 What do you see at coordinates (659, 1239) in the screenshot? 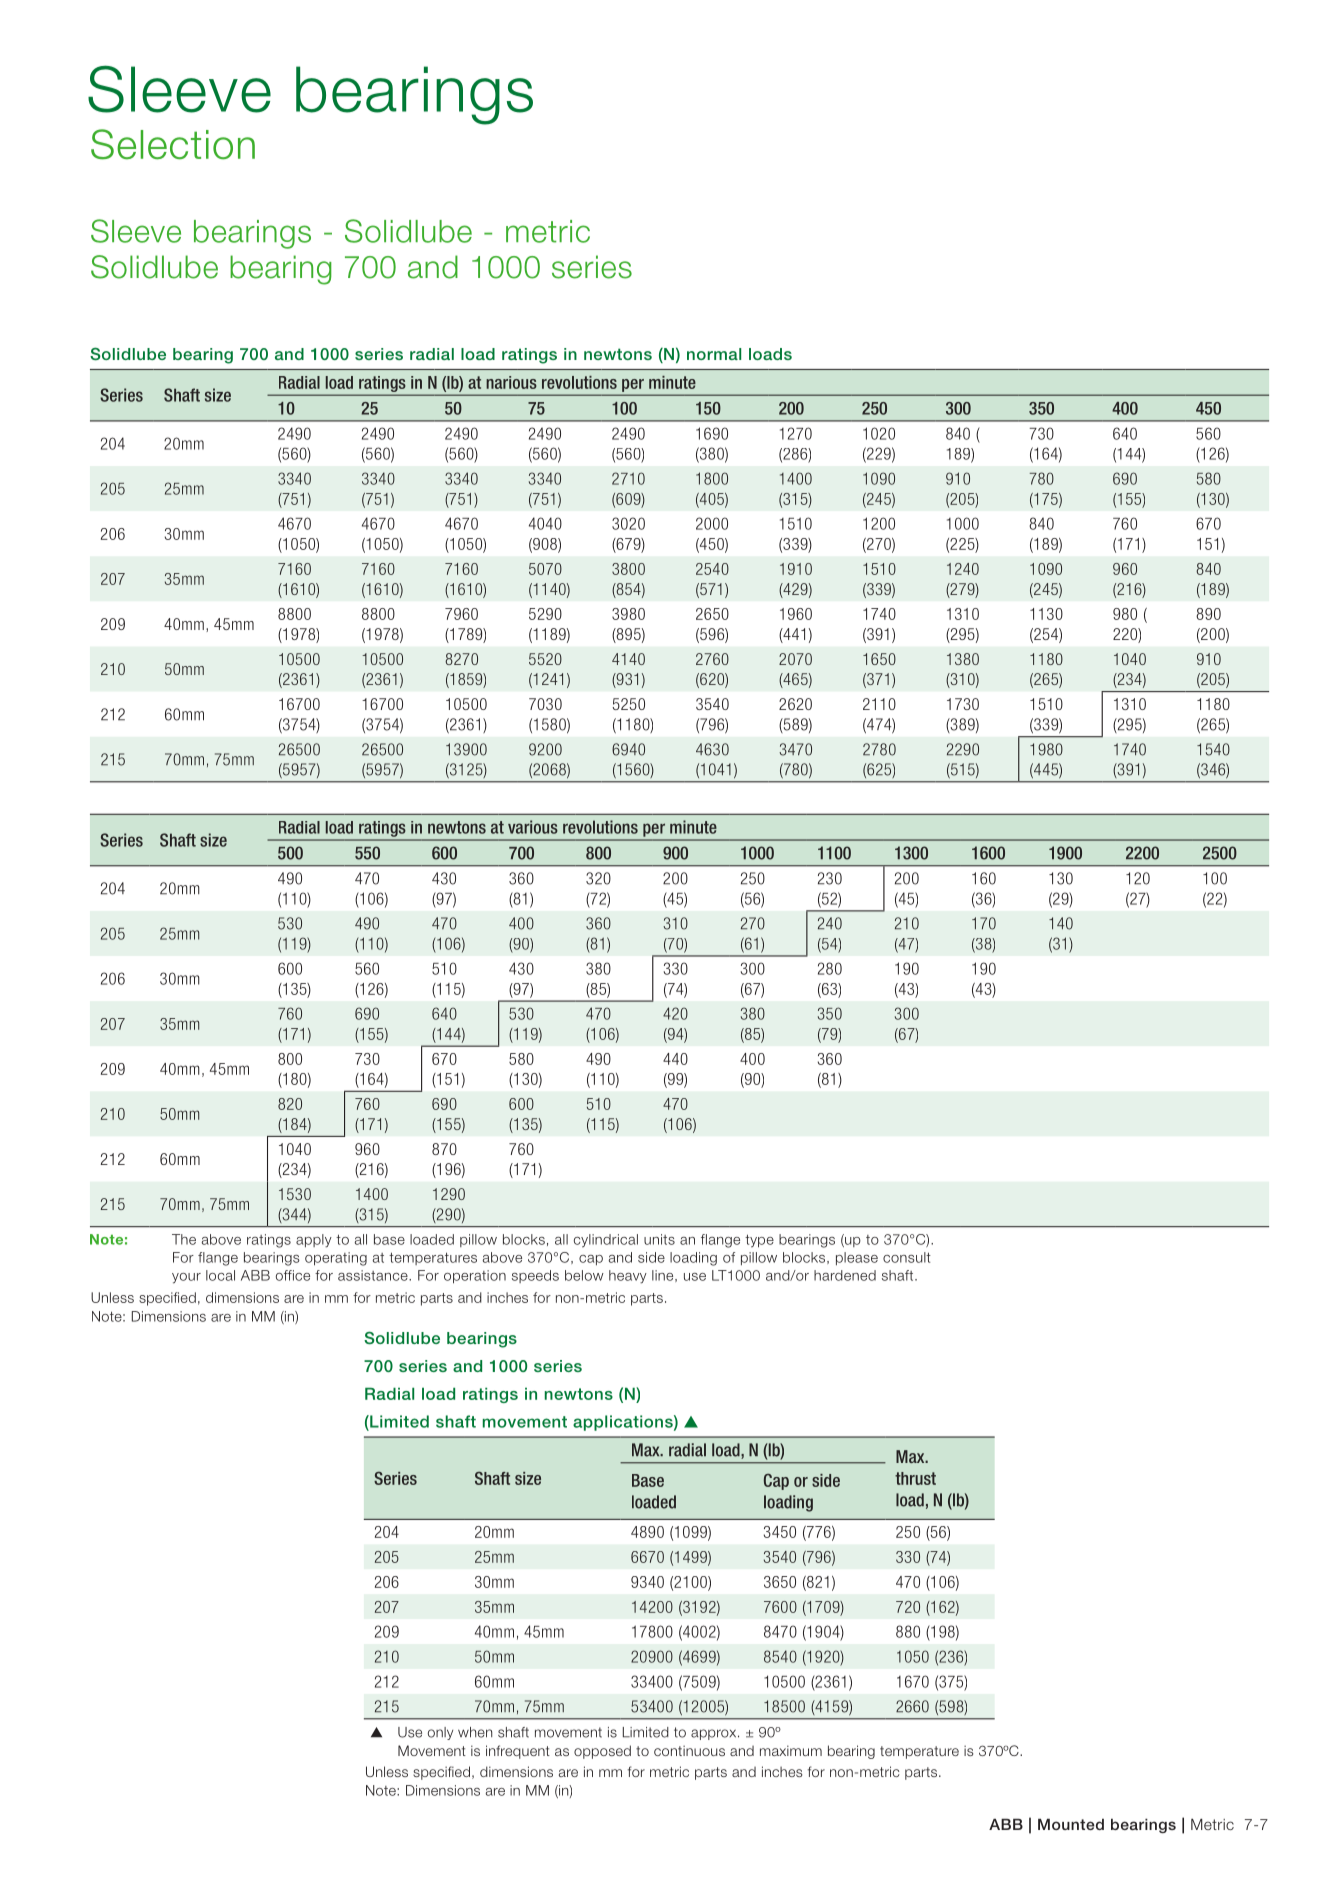
I see `units` at bounding box center [659, 1239].
